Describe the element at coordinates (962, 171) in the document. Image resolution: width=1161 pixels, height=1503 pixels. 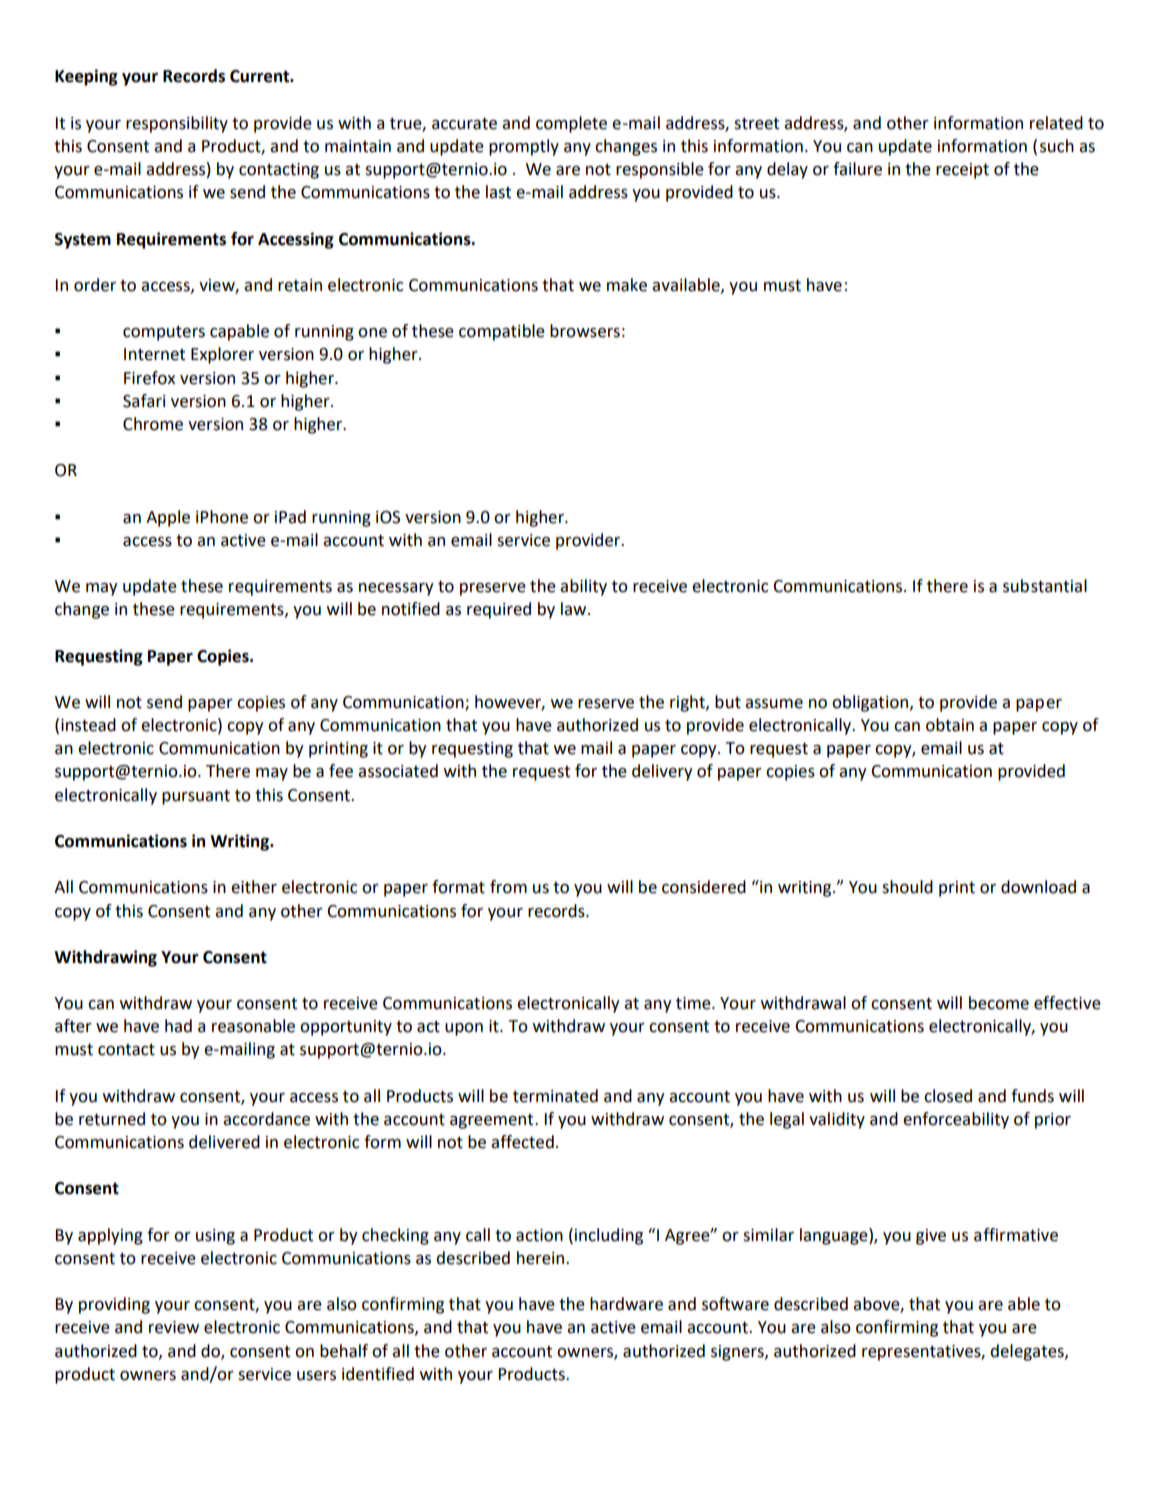
I see `receipt` at that location.
